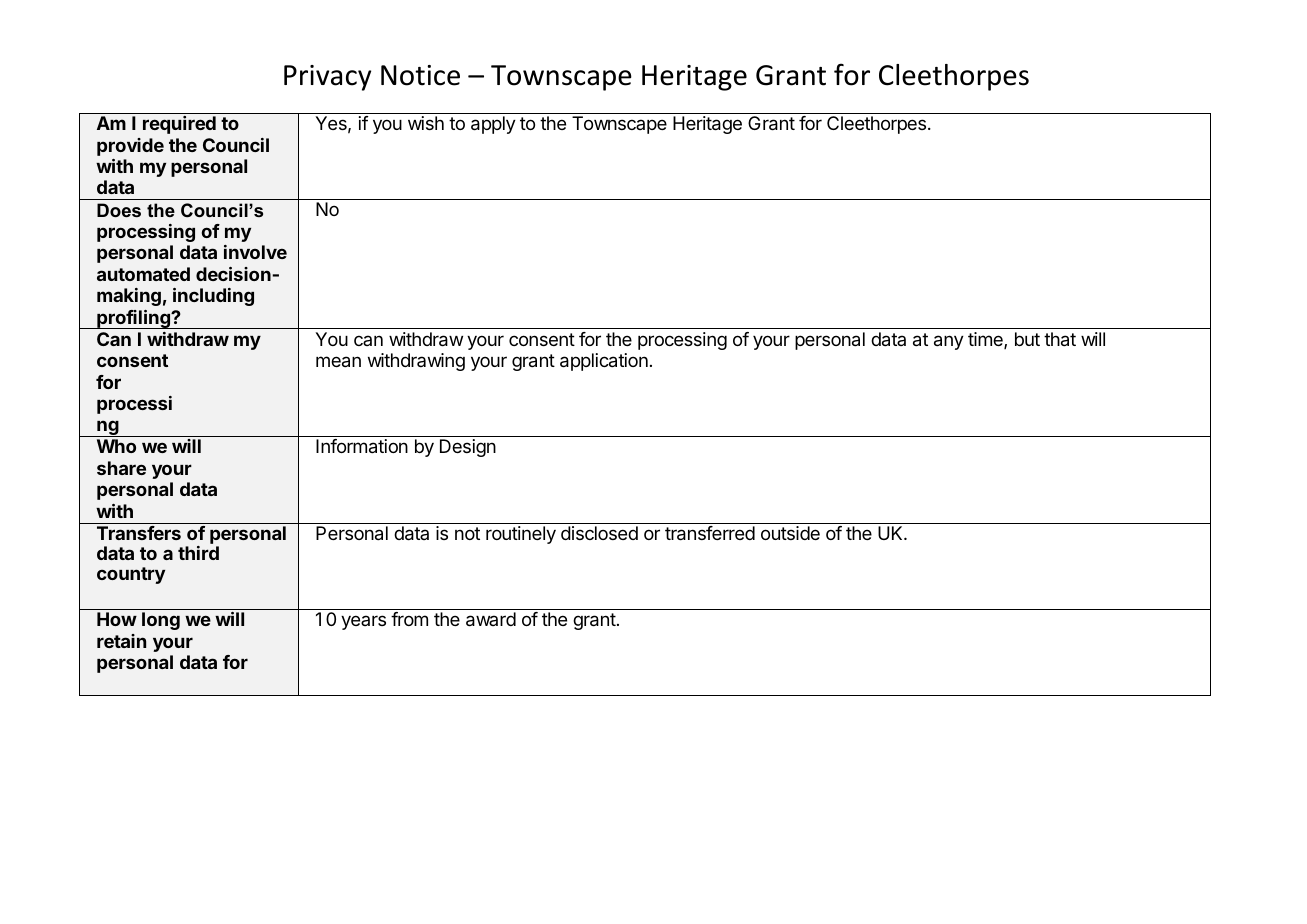 Image resolution: width=1307 pixels, height=924 pixels. Describe the element at coordinates (161, 621) in the screenshot. I see `long` at that location.
